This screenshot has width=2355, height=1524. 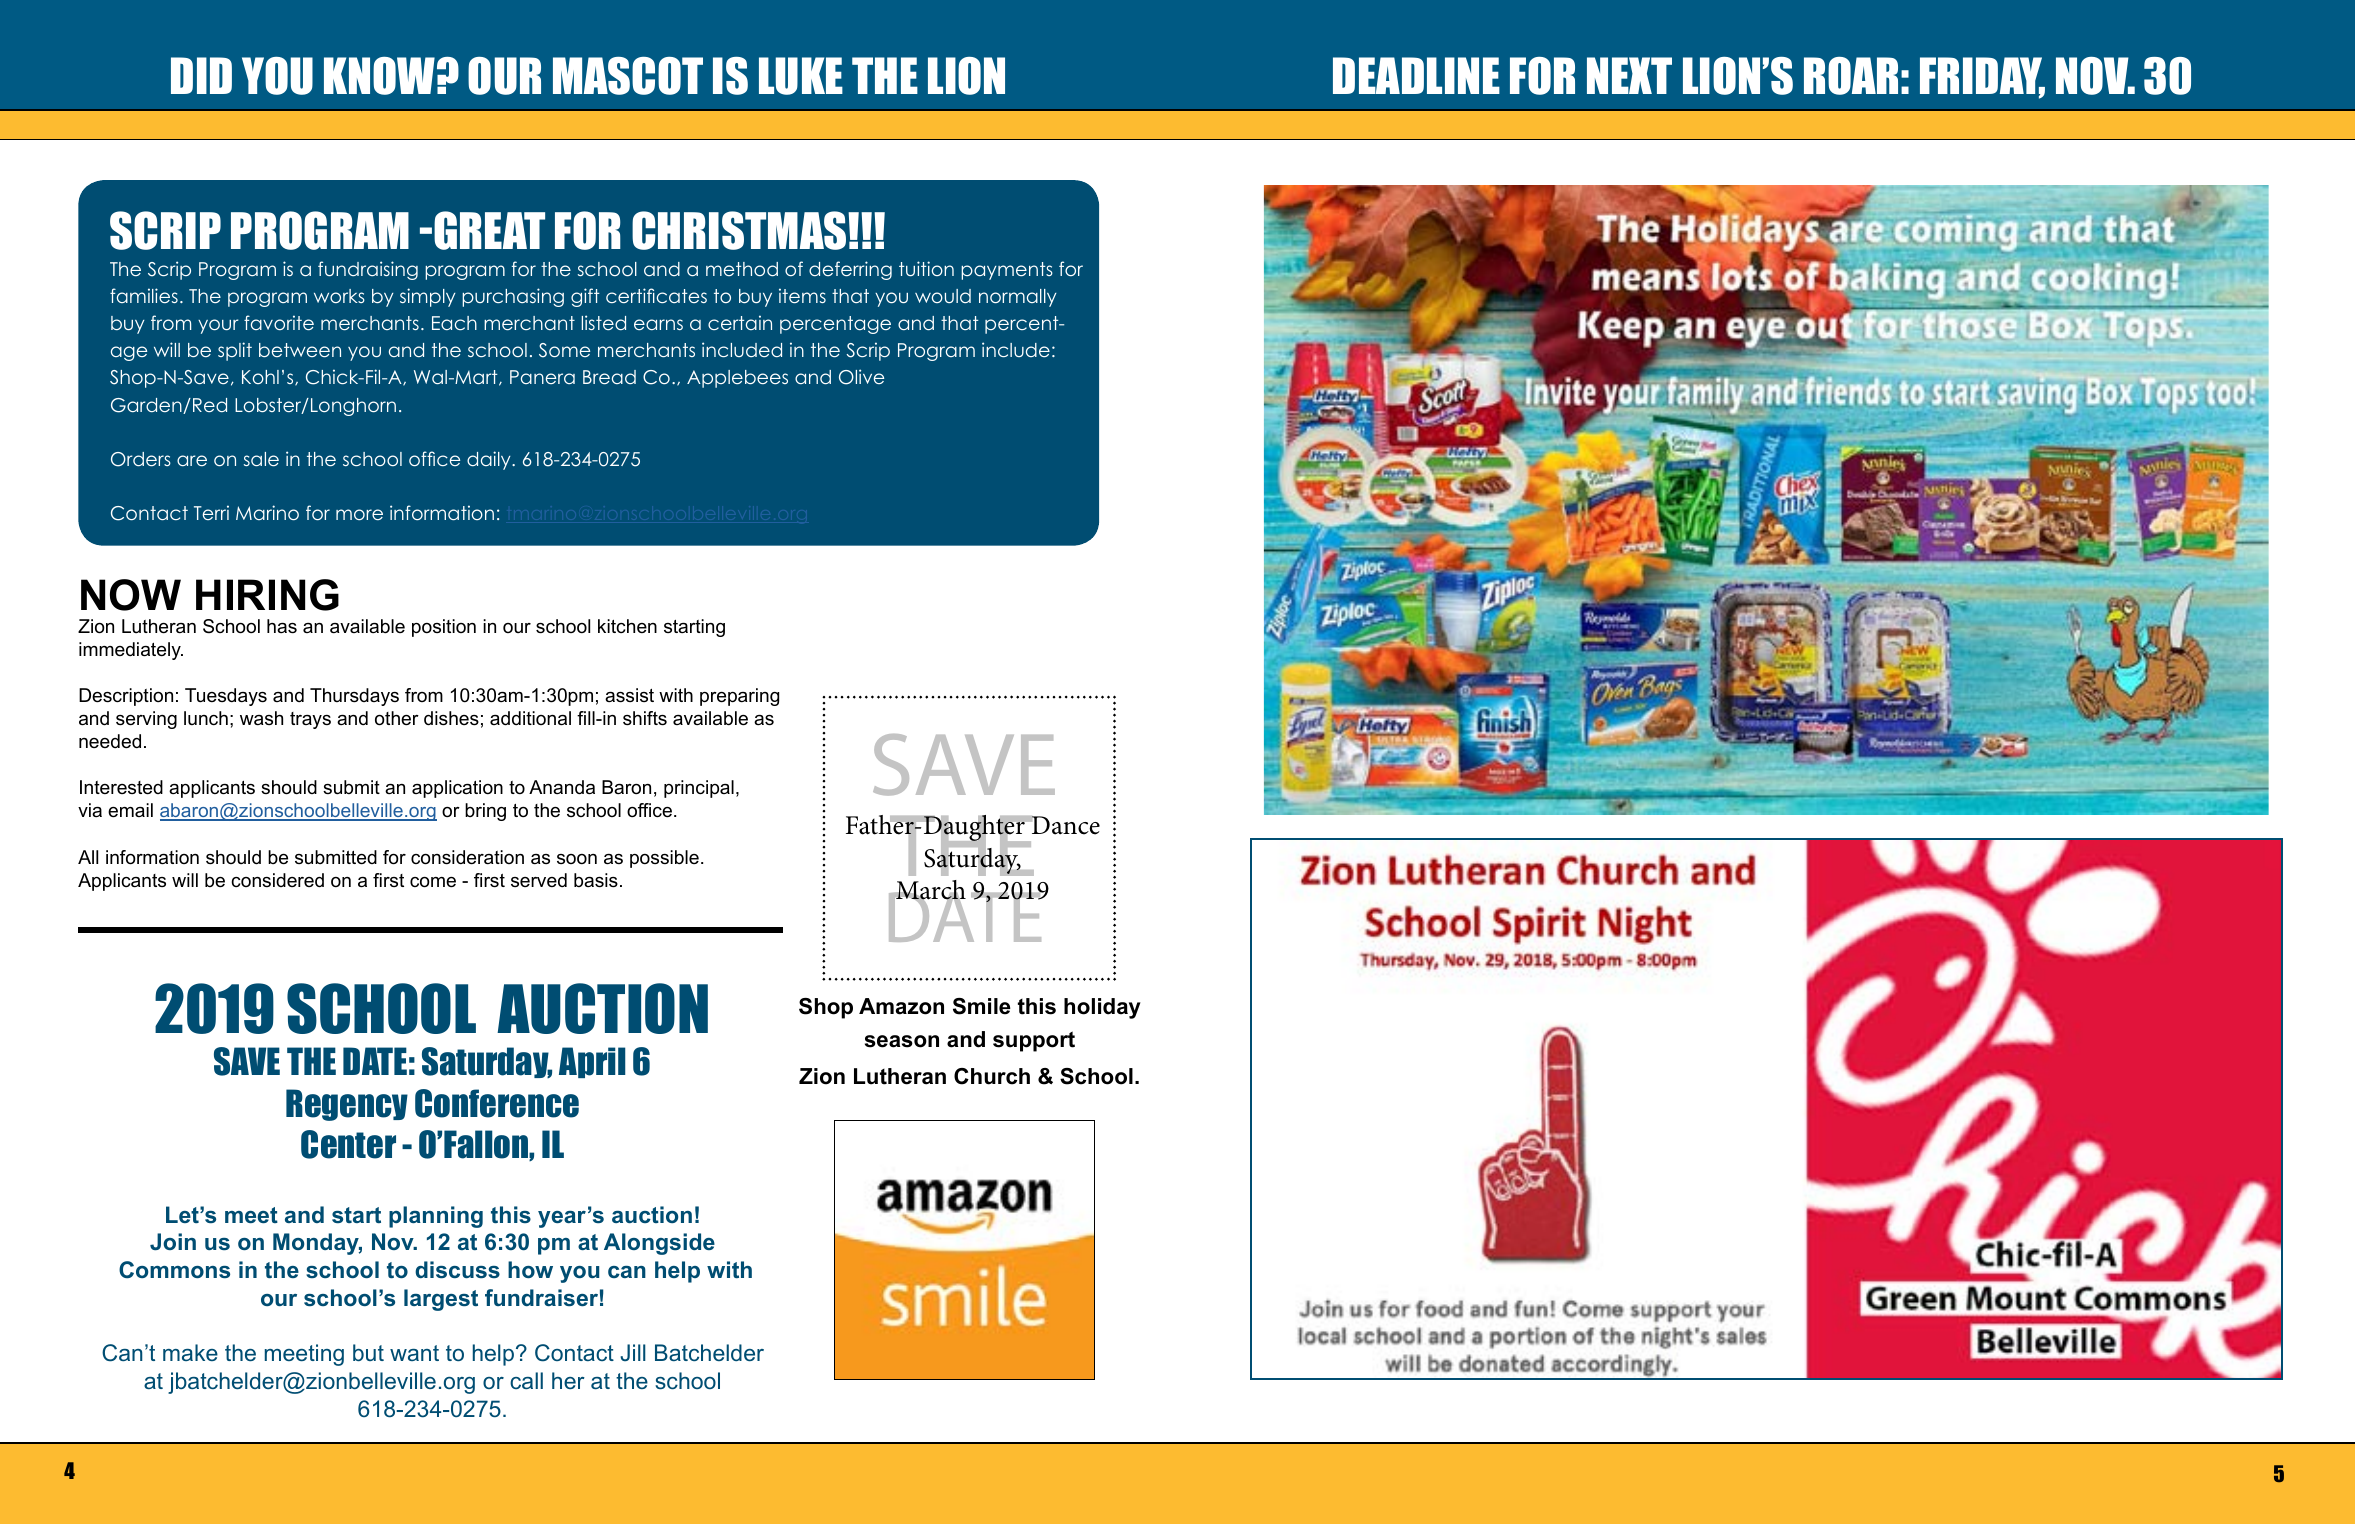 What do you see at coordinates (1629, 75) in the screenshot?
I see `NEXT` at bounding box center [1629, 75].
